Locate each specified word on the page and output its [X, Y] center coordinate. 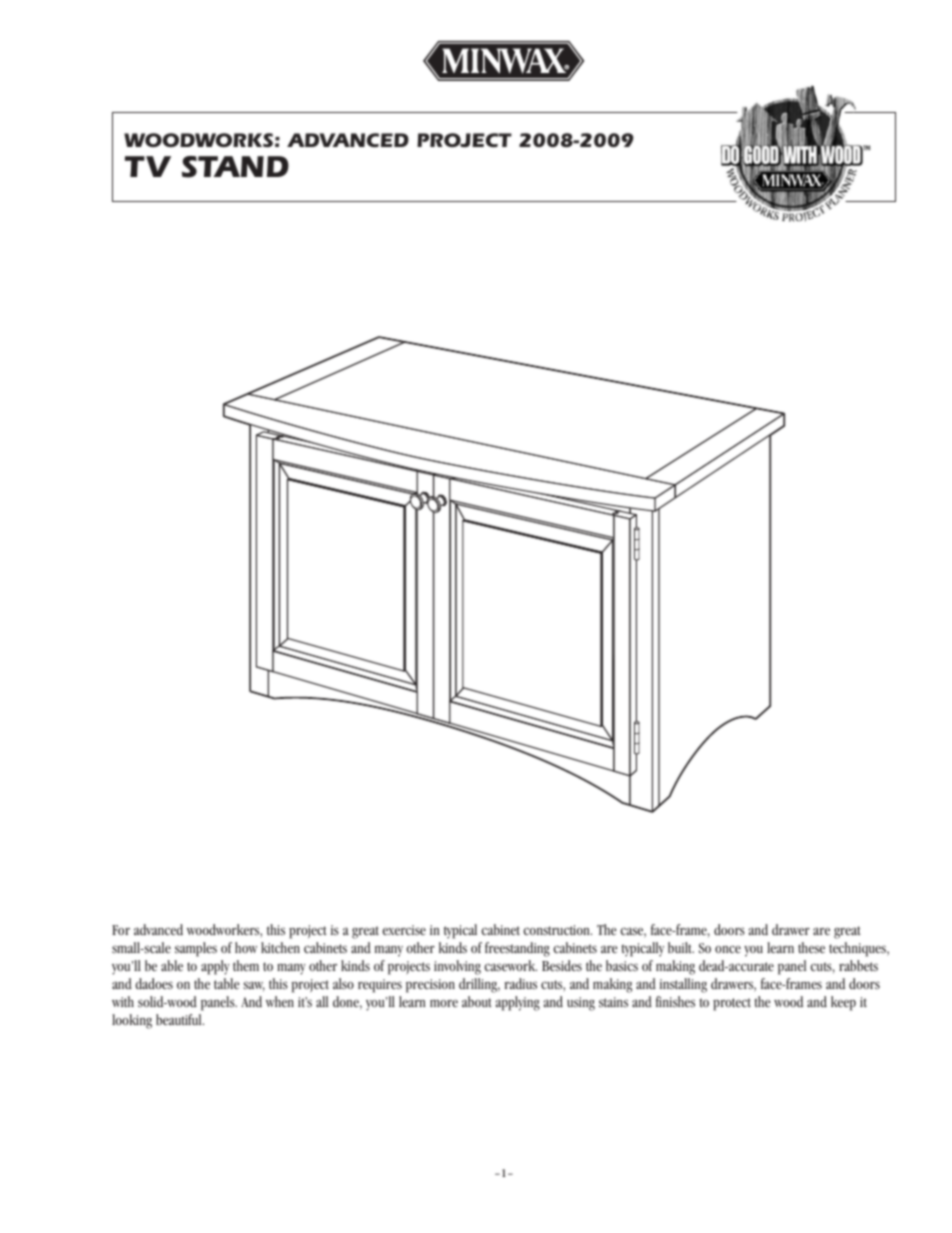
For [121, 930]
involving [457, 967]
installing [683, 985]
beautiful [180, 1019]
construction [557, 930]
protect [732, 1004]
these [811, 947]
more [444, 1003]
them [246, 965]
